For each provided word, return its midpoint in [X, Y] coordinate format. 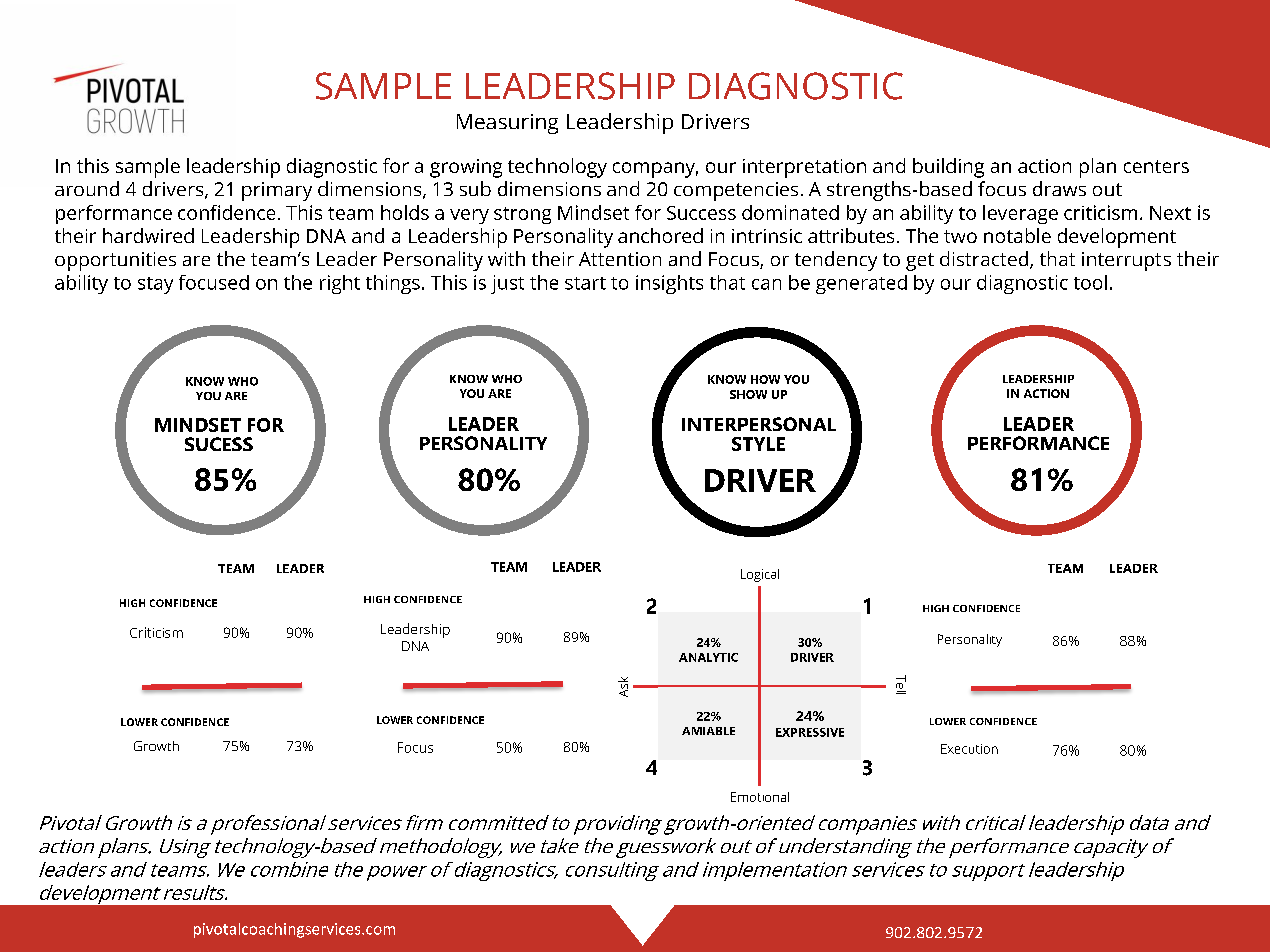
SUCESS [219, 444]
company [655, 170]
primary [277, 191]
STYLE [758, 444]
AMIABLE [708, 731]
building [948, 168]
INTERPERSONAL [759, 424]
